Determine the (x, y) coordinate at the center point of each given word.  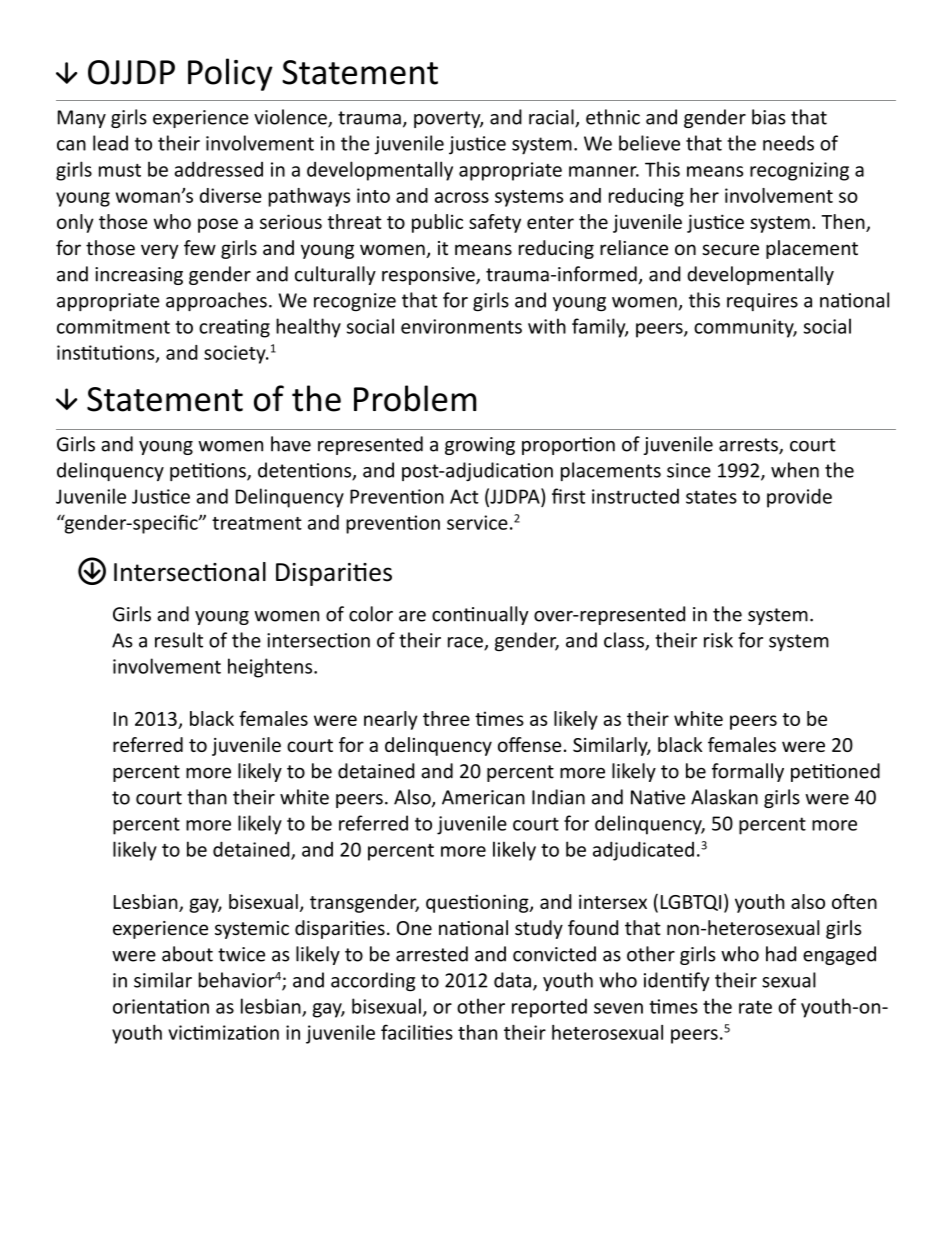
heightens (271, 668)
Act (464, 496)
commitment (113, 326)
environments (461, 326)
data (512, 980)
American (483, 797)
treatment (257, 523)
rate (755, 1007)
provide (799, 498)
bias (769, 117)
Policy (230, 74)
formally (748, 772)
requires (762, 302)
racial (552, 118)
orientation (161, 1006)
